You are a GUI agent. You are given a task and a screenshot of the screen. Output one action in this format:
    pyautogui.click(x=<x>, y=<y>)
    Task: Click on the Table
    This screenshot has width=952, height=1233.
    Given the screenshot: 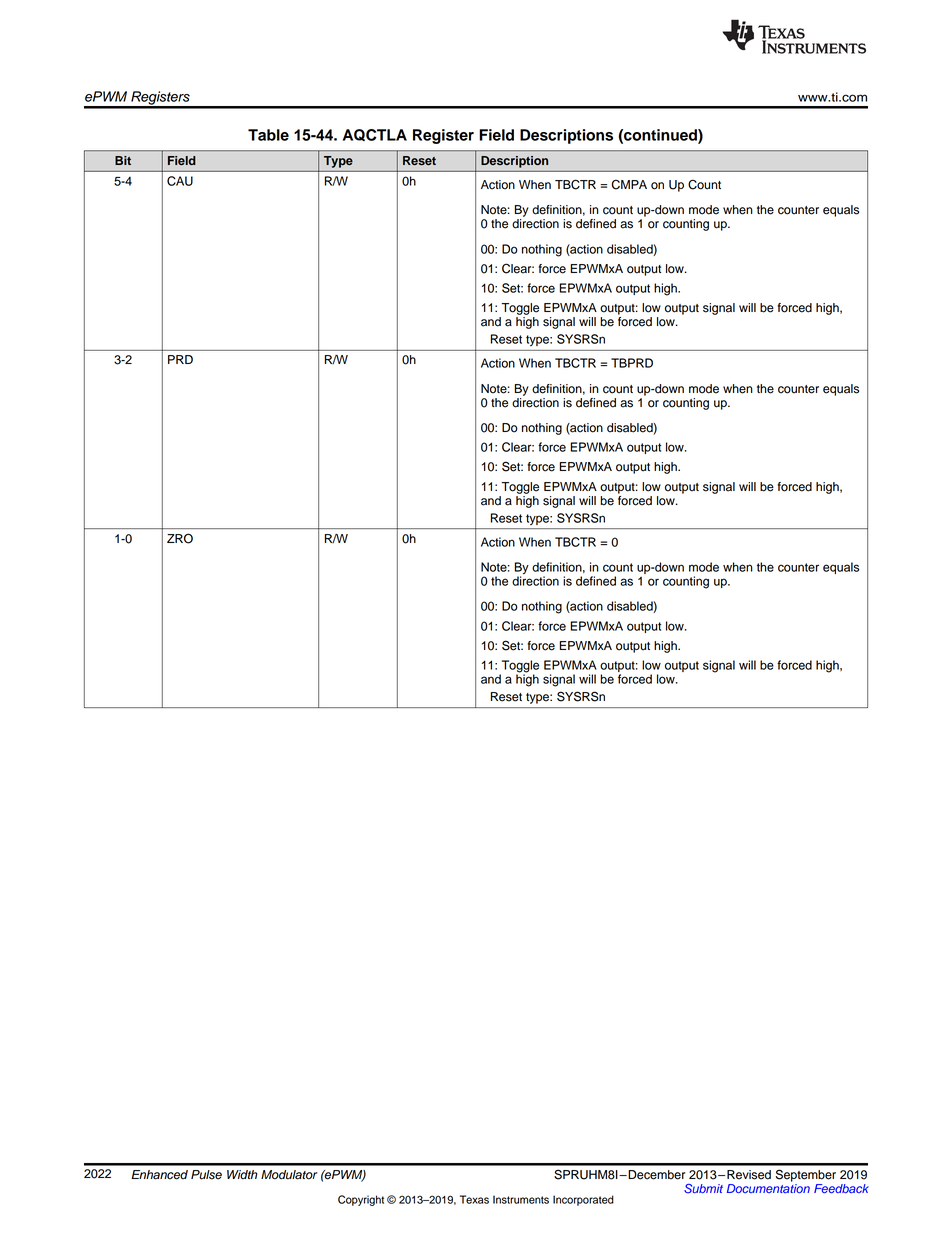 What is the action you would take?
    pyautogui.click(x=268, y=135)
